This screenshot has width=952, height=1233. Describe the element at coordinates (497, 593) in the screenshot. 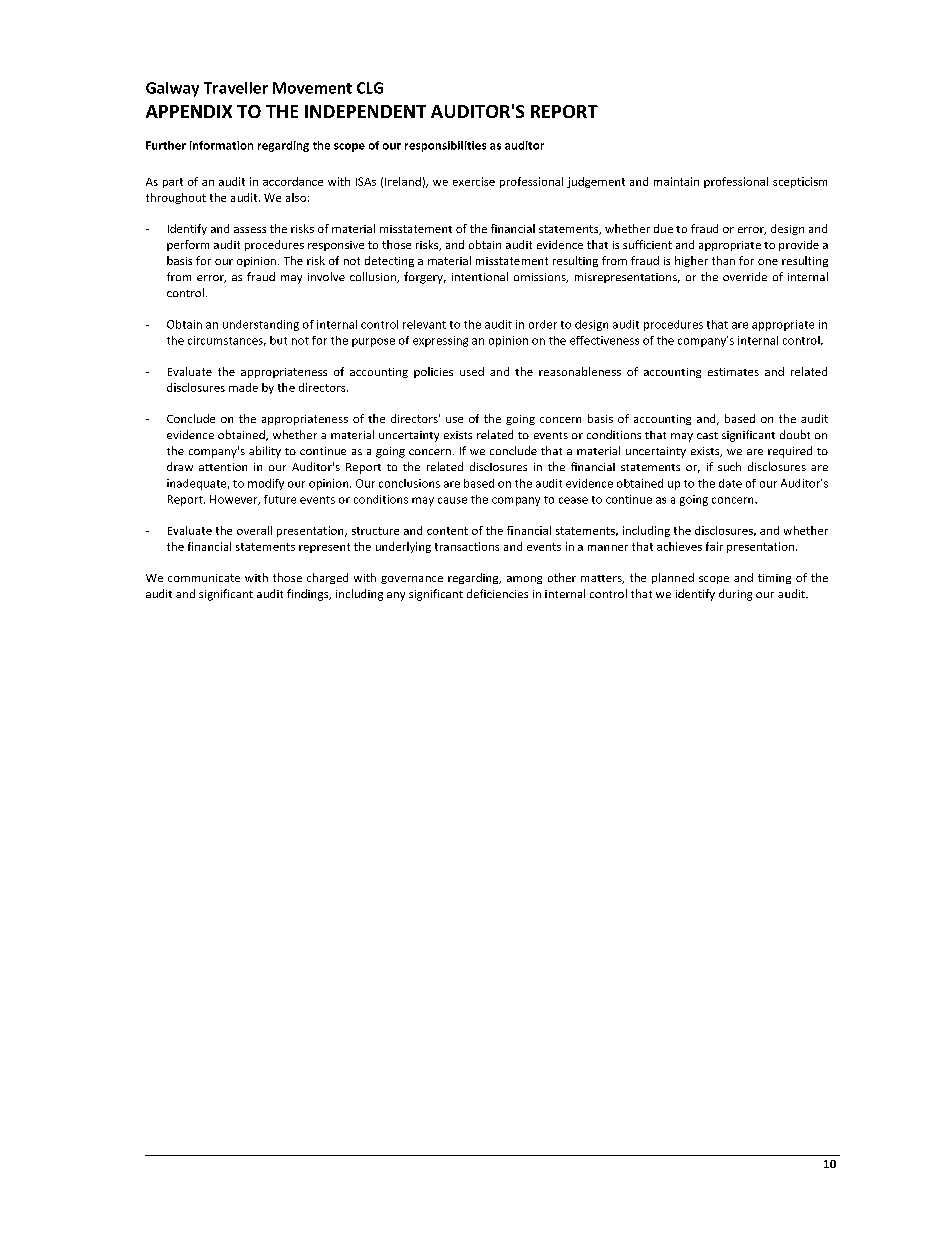

I see `deficiencies` at that location.
